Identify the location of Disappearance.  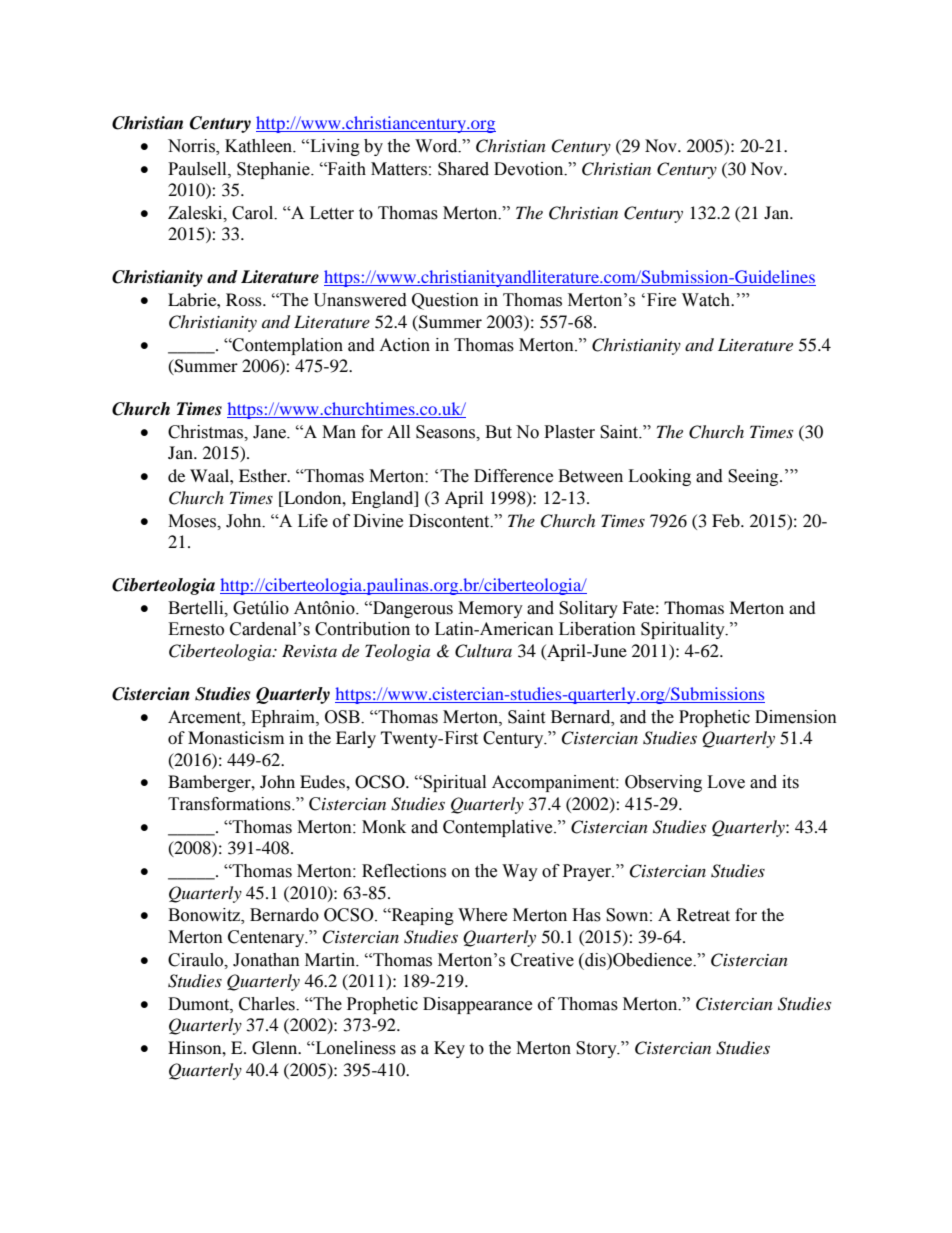
(477, 1005).
